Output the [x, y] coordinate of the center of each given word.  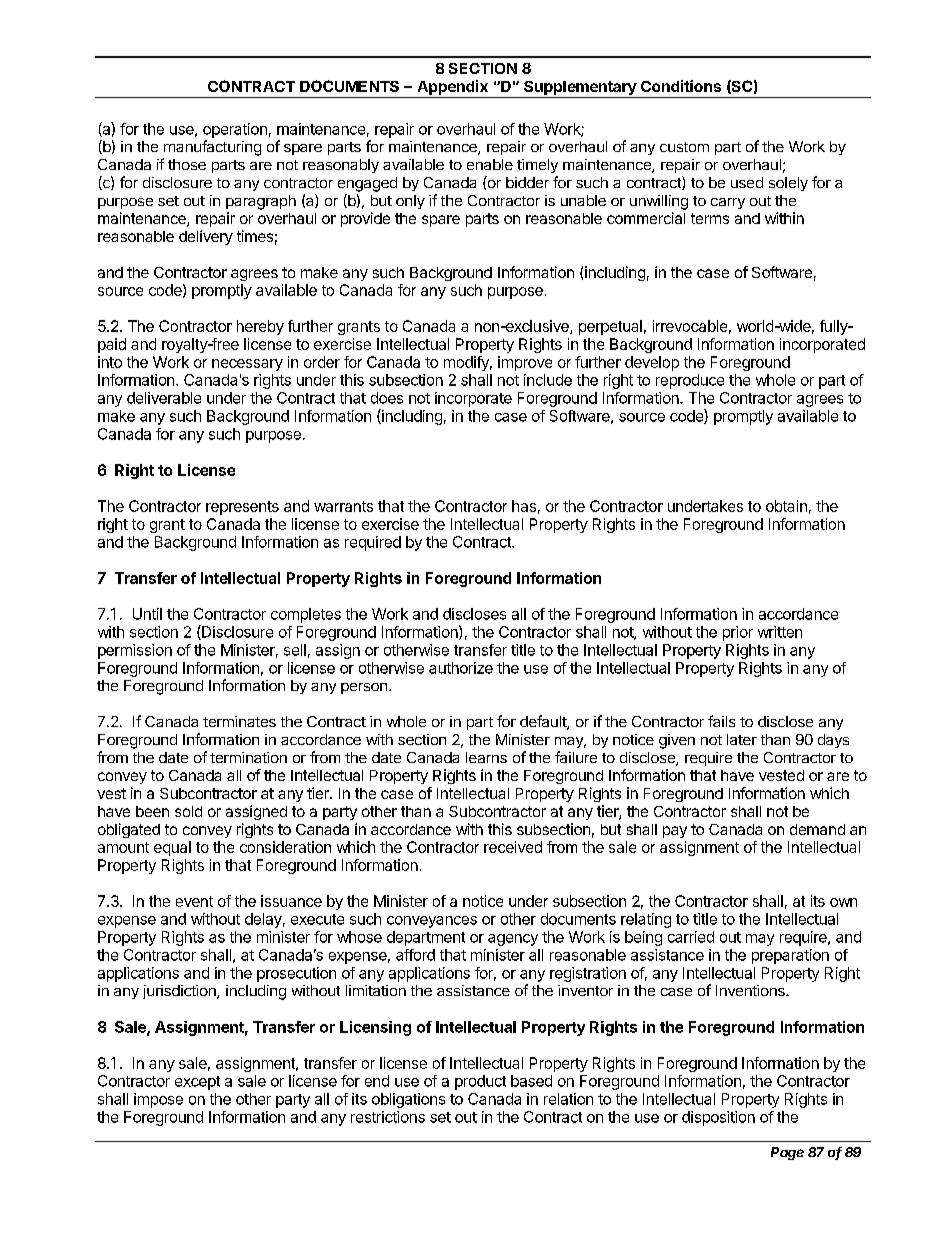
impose [158, 1100]
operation [235, 130]
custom [684, 147]
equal [172, 848]
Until [147, 614]
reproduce [690, 381]
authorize [461, 668]
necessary [247, 365]
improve [525, 363]
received [513, 847]
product [480, 1082]
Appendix [452, 89]
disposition [718, 1118]
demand [817, 829]
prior [738, 633]
